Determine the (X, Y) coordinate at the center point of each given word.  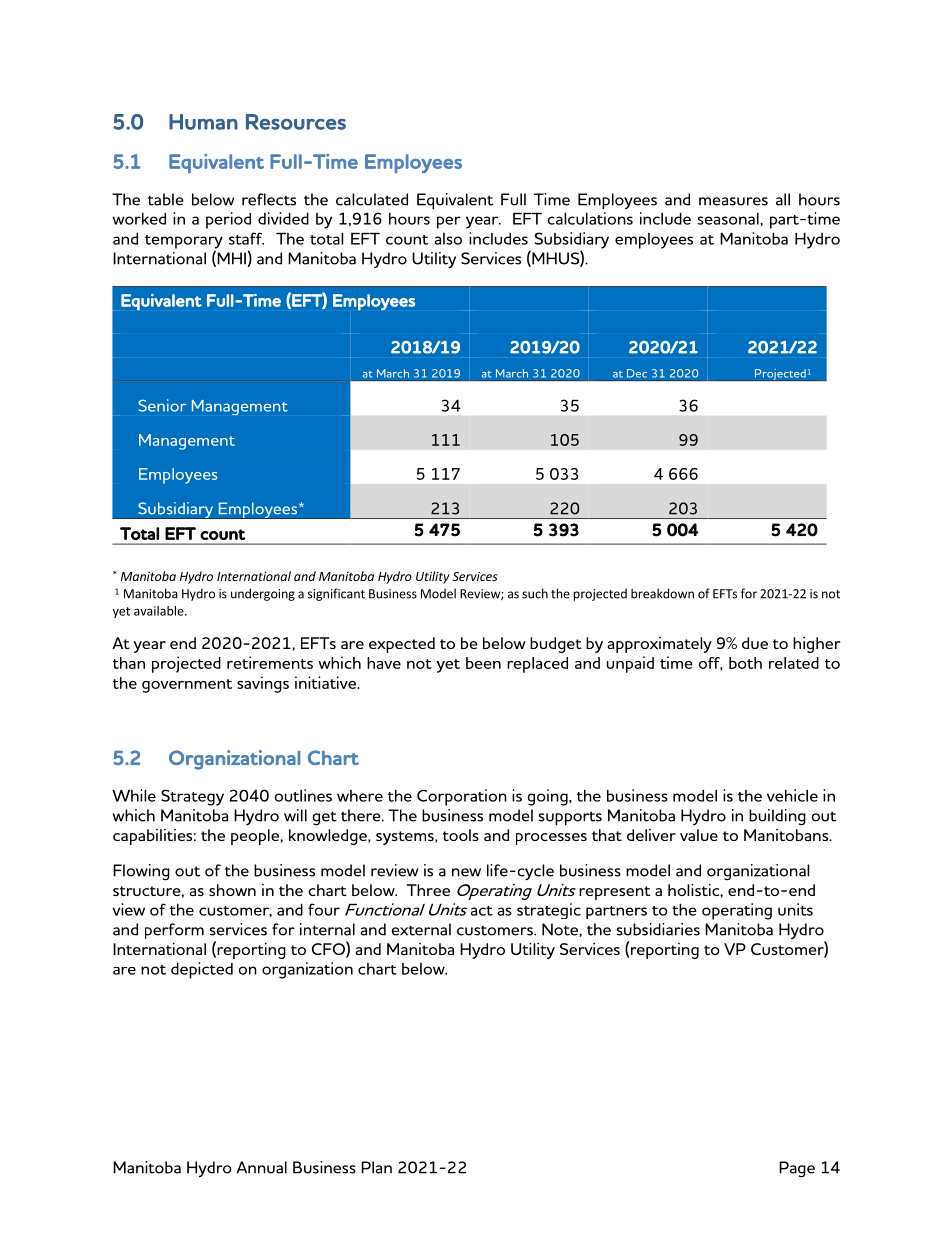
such (535, 593)
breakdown (662, 593)
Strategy (192, 797)
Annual (261, 1167)
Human (203, 122)
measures (733, 201)
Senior (162, 405)
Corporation (462, 797)
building (777, 817)
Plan (376, 1167)
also (448, 239)
